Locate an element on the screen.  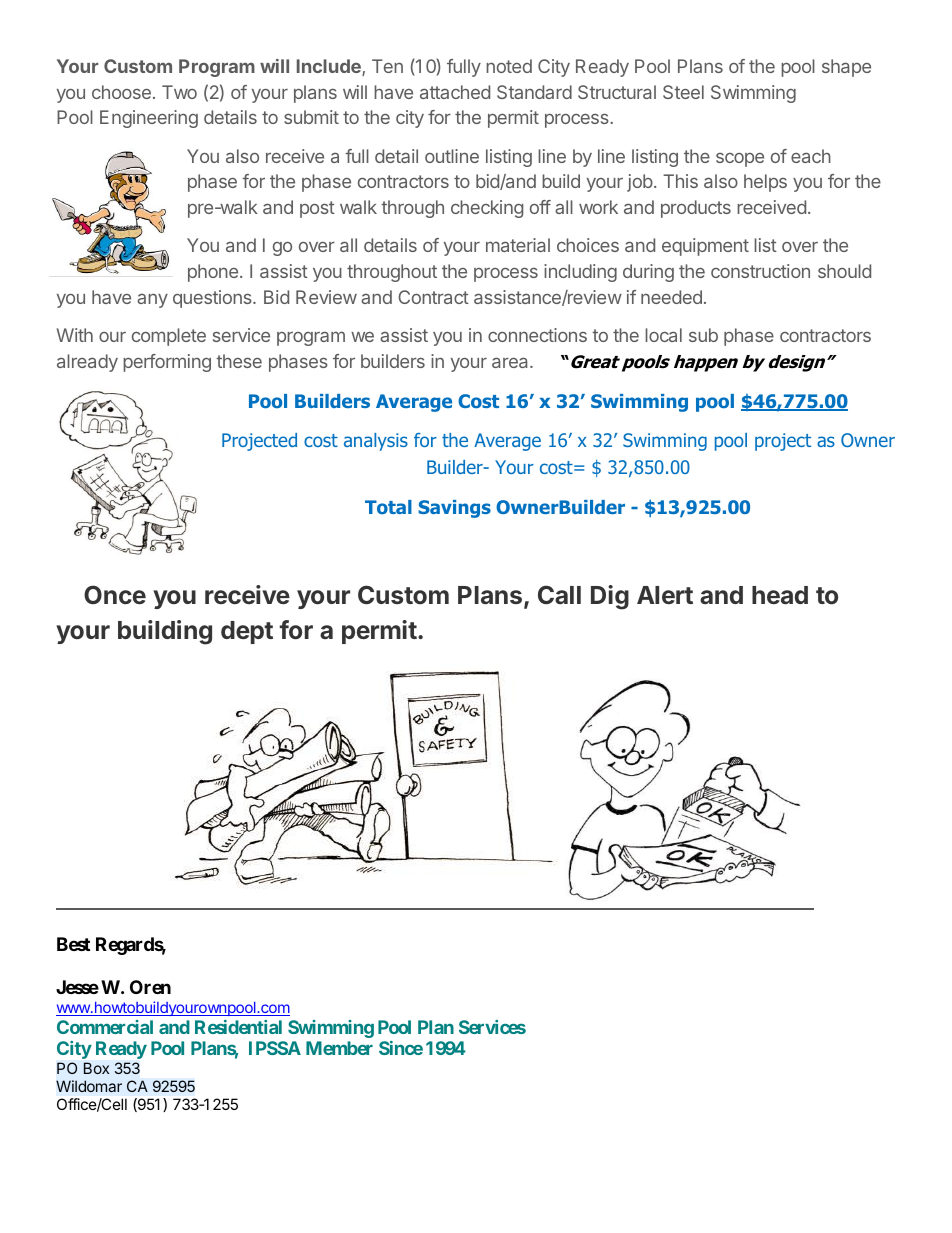
Two is located at coordinates (179, 92).
